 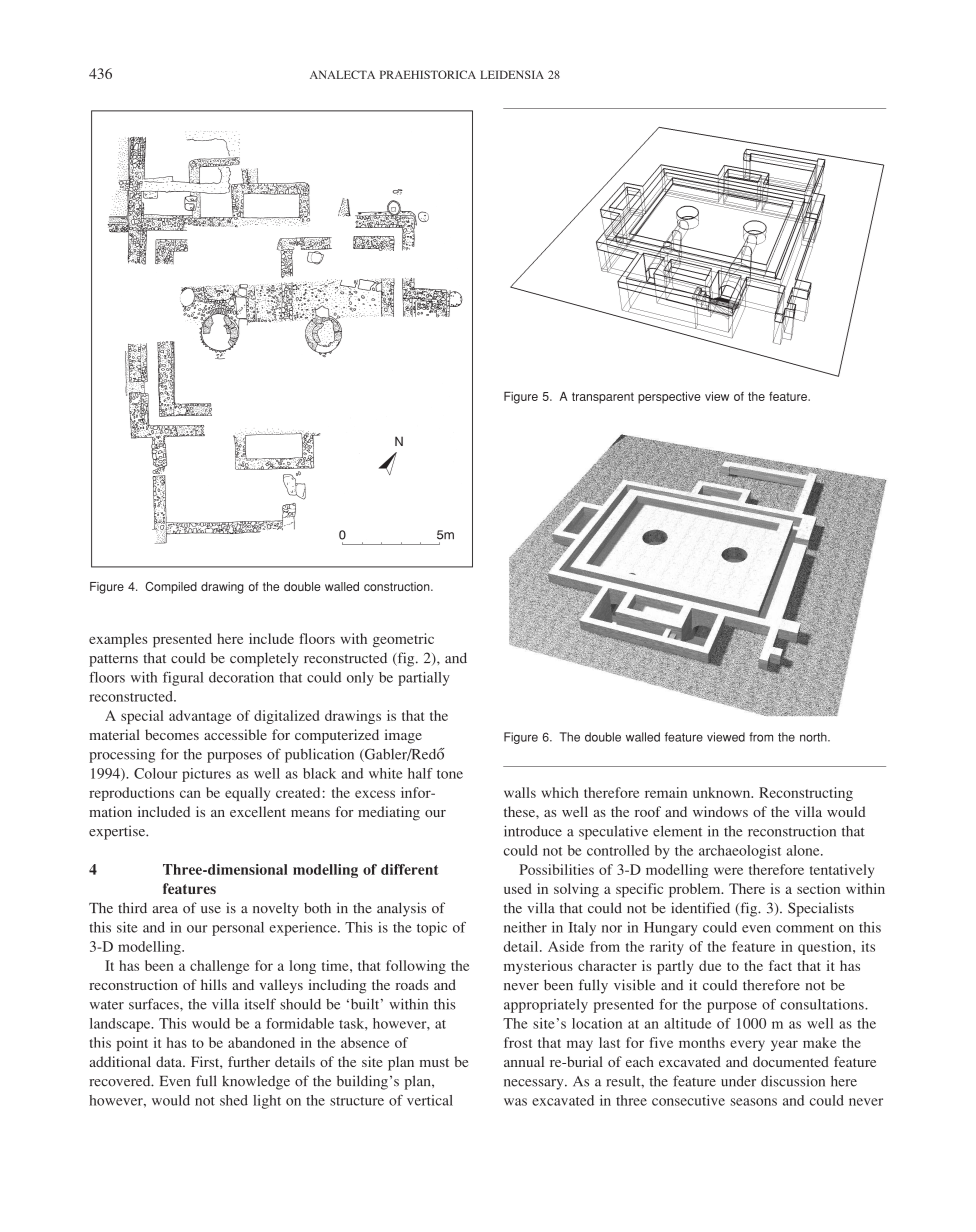 I want to click on must, so click(x=434, y=1062).
